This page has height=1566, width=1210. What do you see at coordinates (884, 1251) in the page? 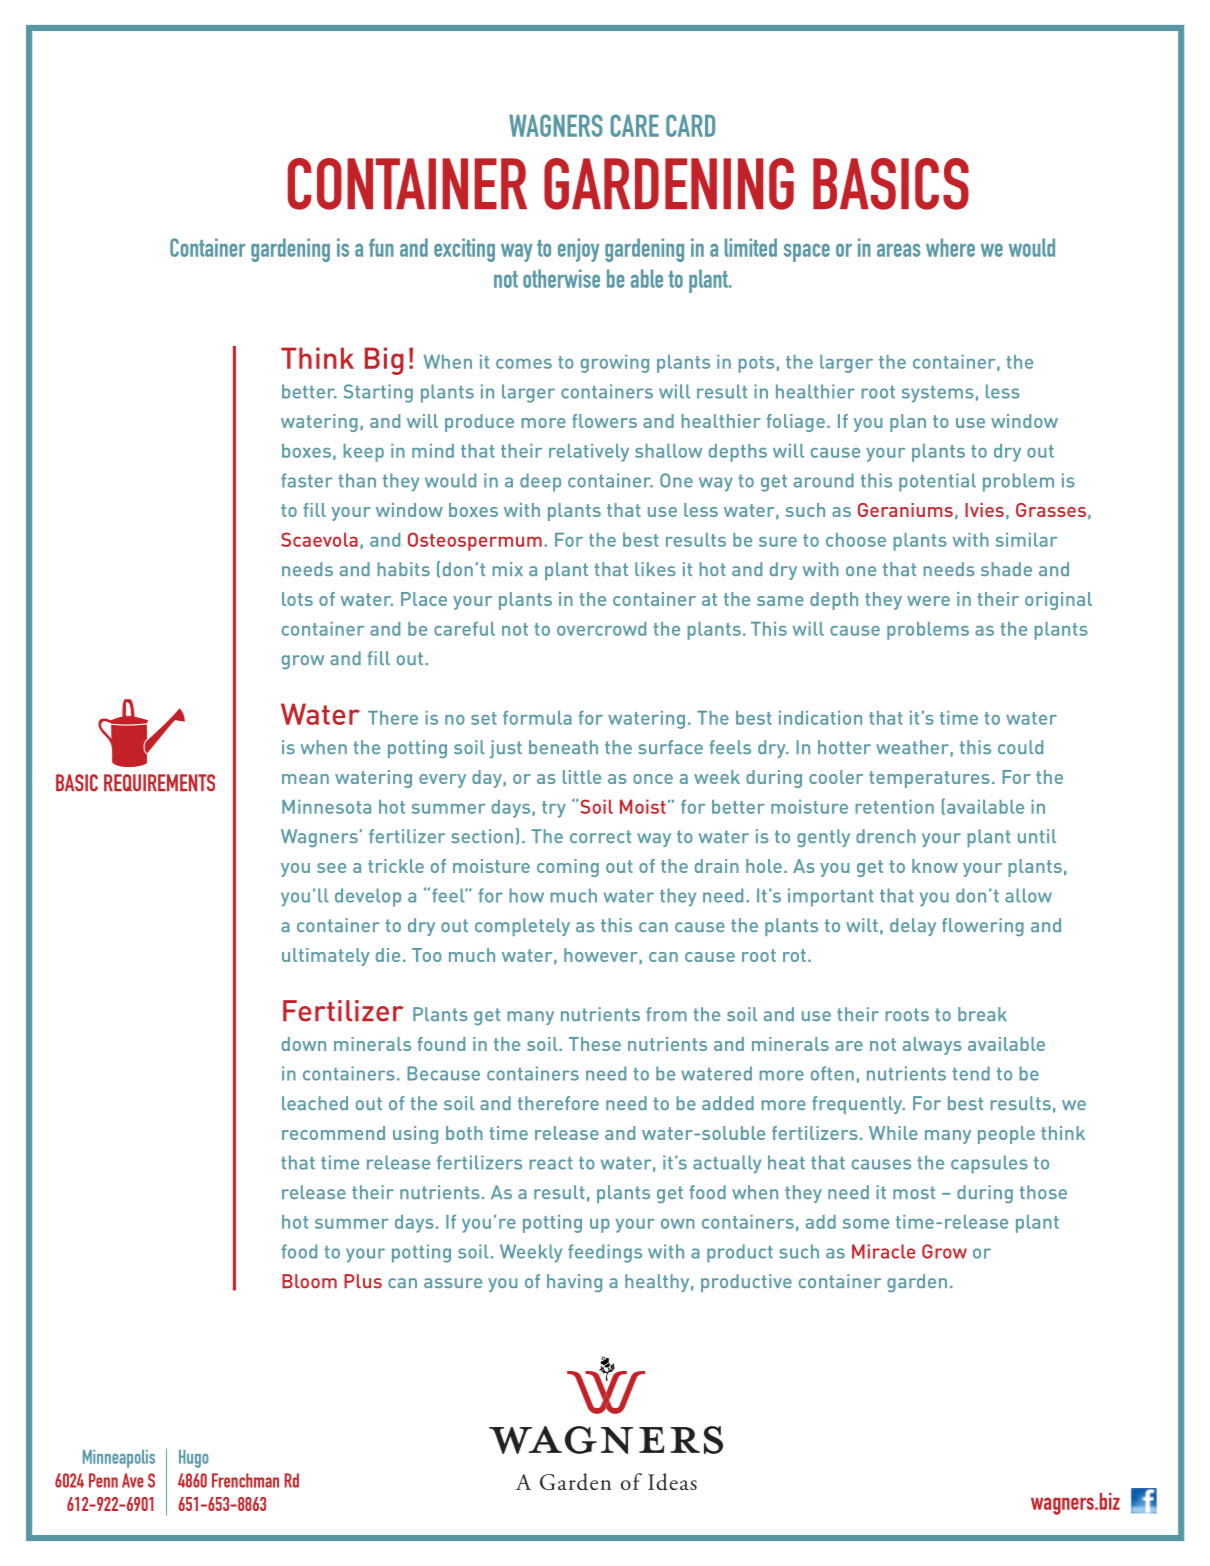
I see `Miracle` at bounding box center [884, 1251].
